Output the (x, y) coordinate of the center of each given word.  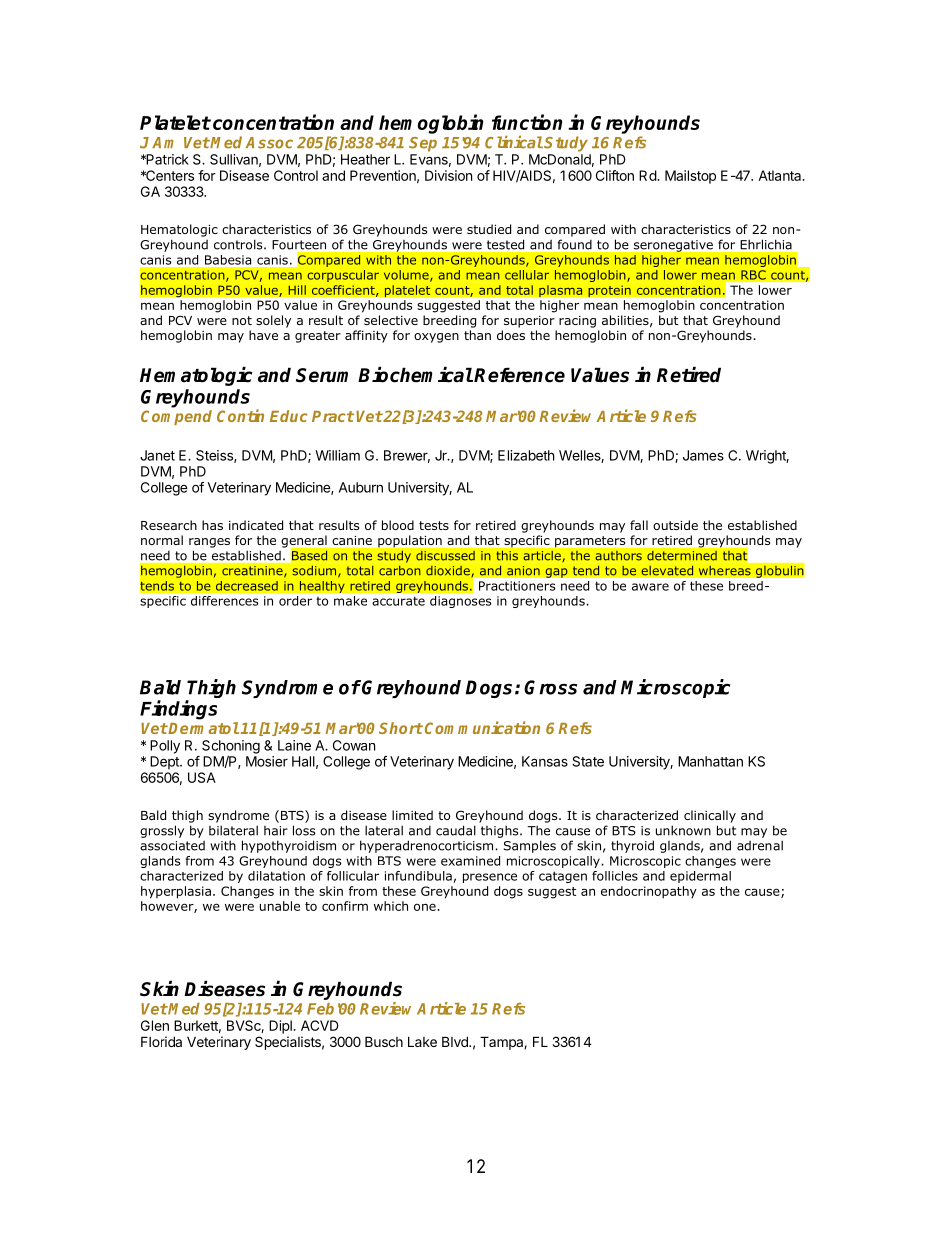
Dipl (281, 1027)
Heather (365, 159)
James (703, 455)
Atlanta (781, 175)
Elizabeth (526, 455)
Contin (240, 415)
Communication (482, 727)
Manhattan (710, 761)
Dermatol (203, 728)
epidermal (700, 877)
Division (448, 175)
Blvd (456, 1041)
